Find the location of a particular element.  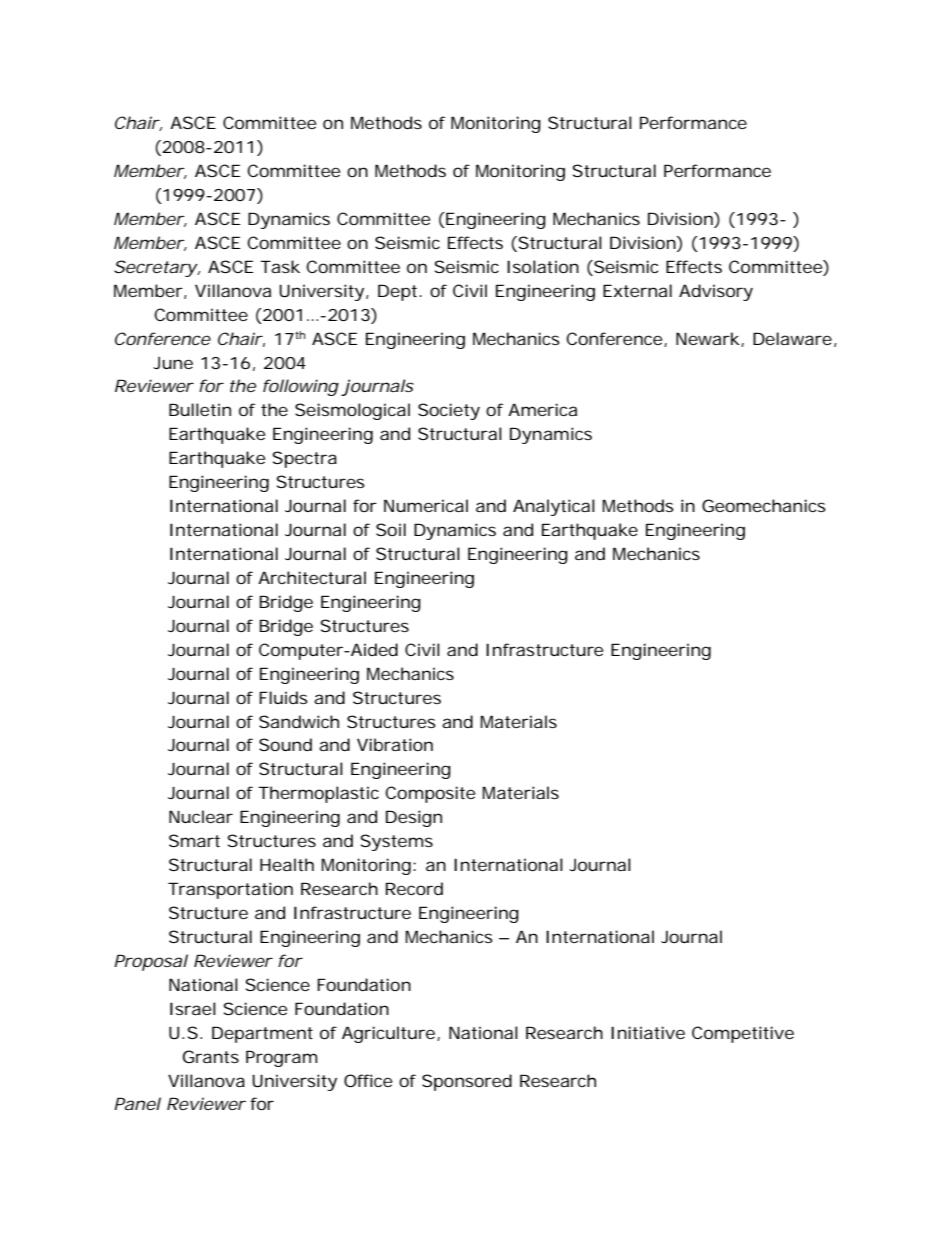

Competitive is located at coordinates (743, 1034).
